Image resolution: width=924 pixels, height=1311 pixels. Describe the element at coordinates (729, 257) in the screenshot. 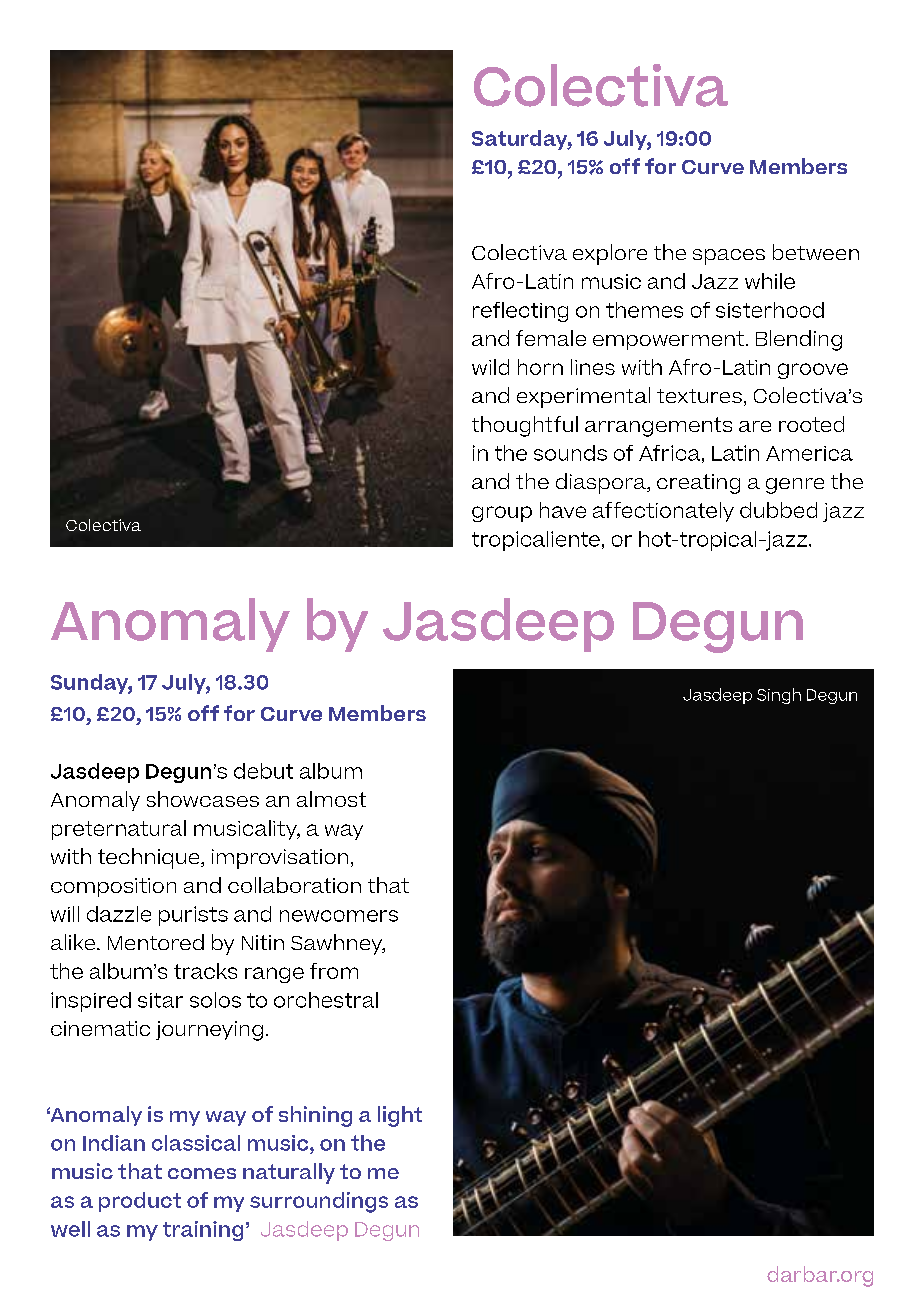

I see `spaces` at that location.
